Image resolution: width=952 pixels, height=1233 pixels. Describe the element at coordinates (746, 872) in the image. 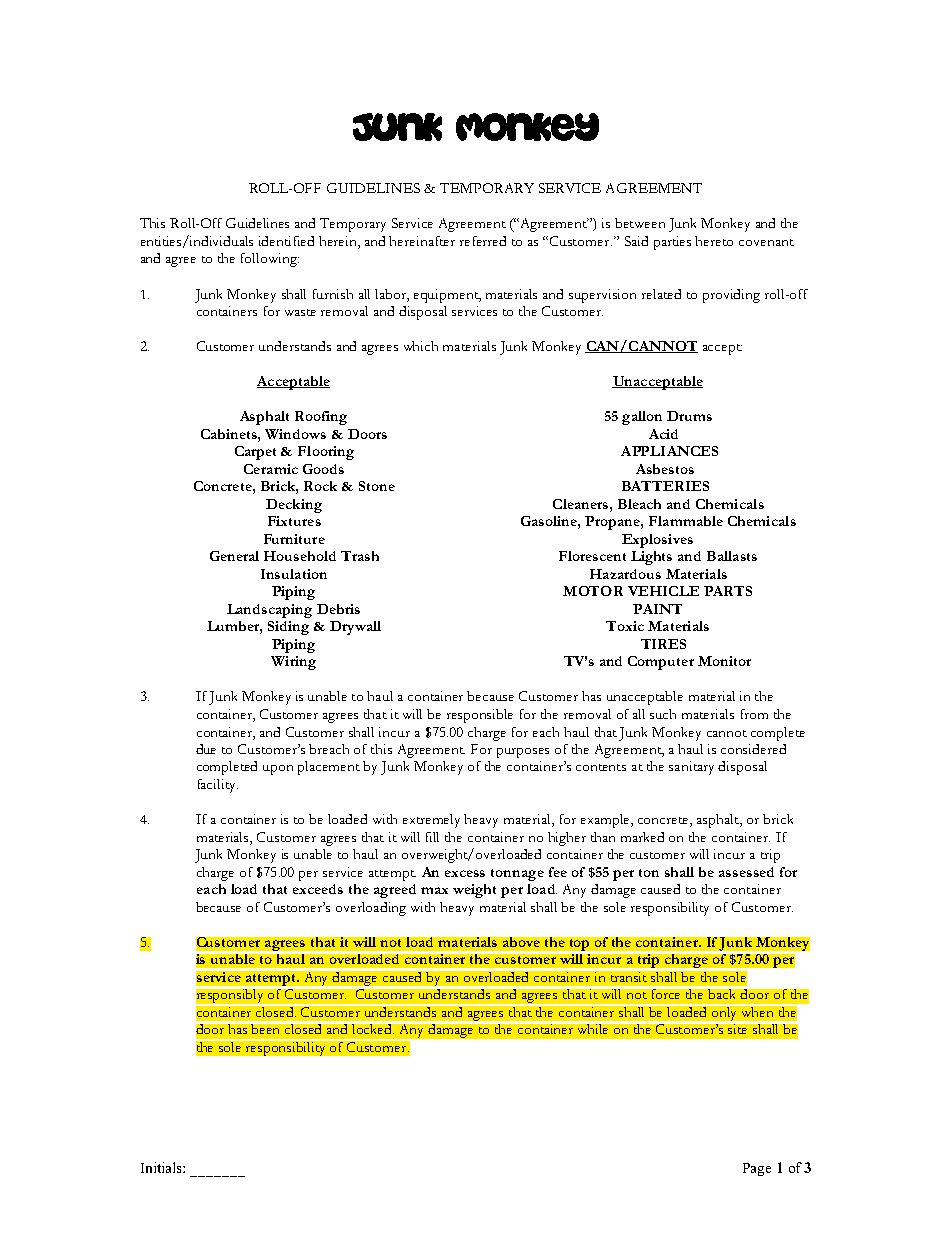

I see `assessed` at that location.
